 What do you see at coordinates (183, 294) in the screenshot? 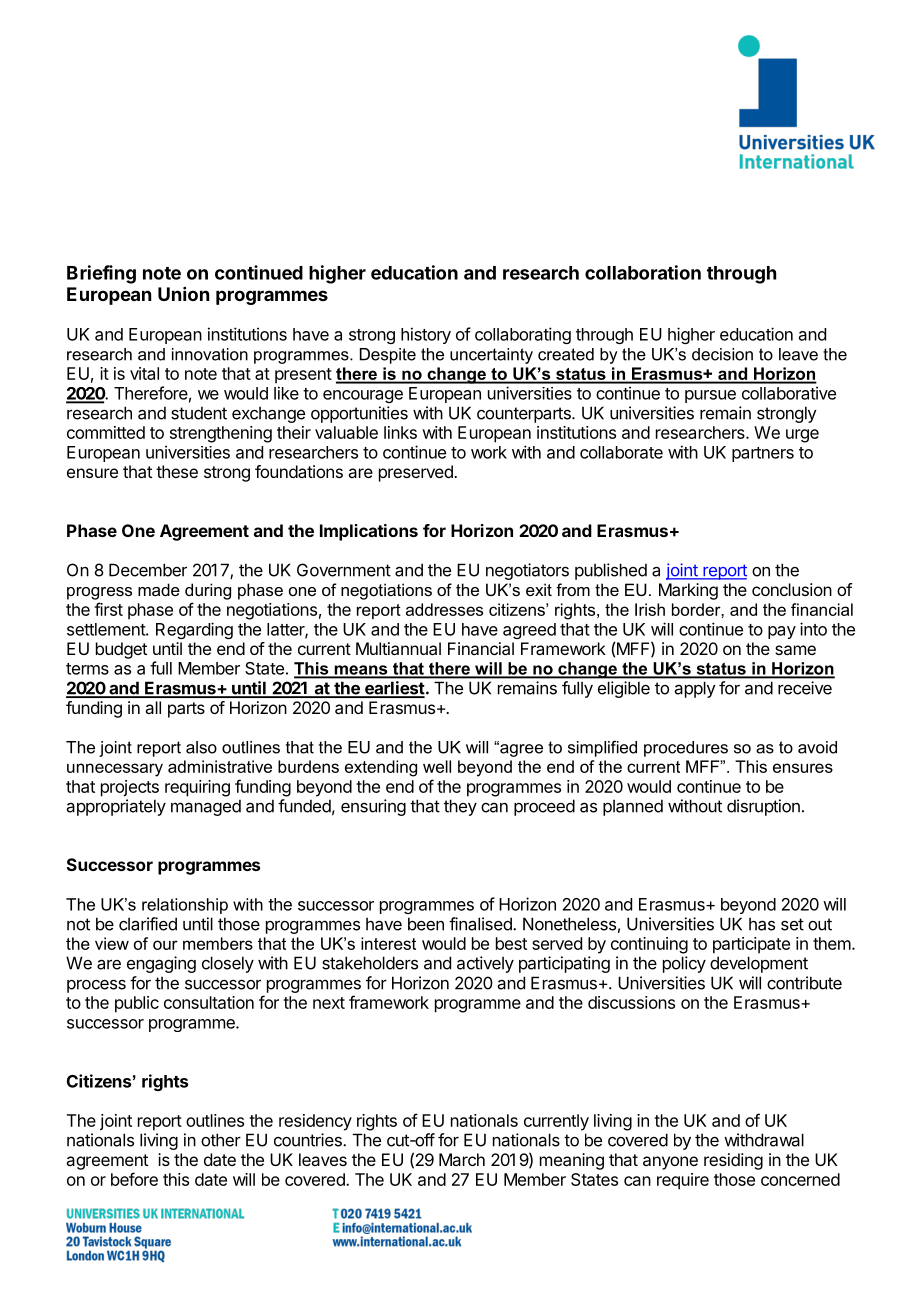
I see `Union` at bounding box center [183, 294].
